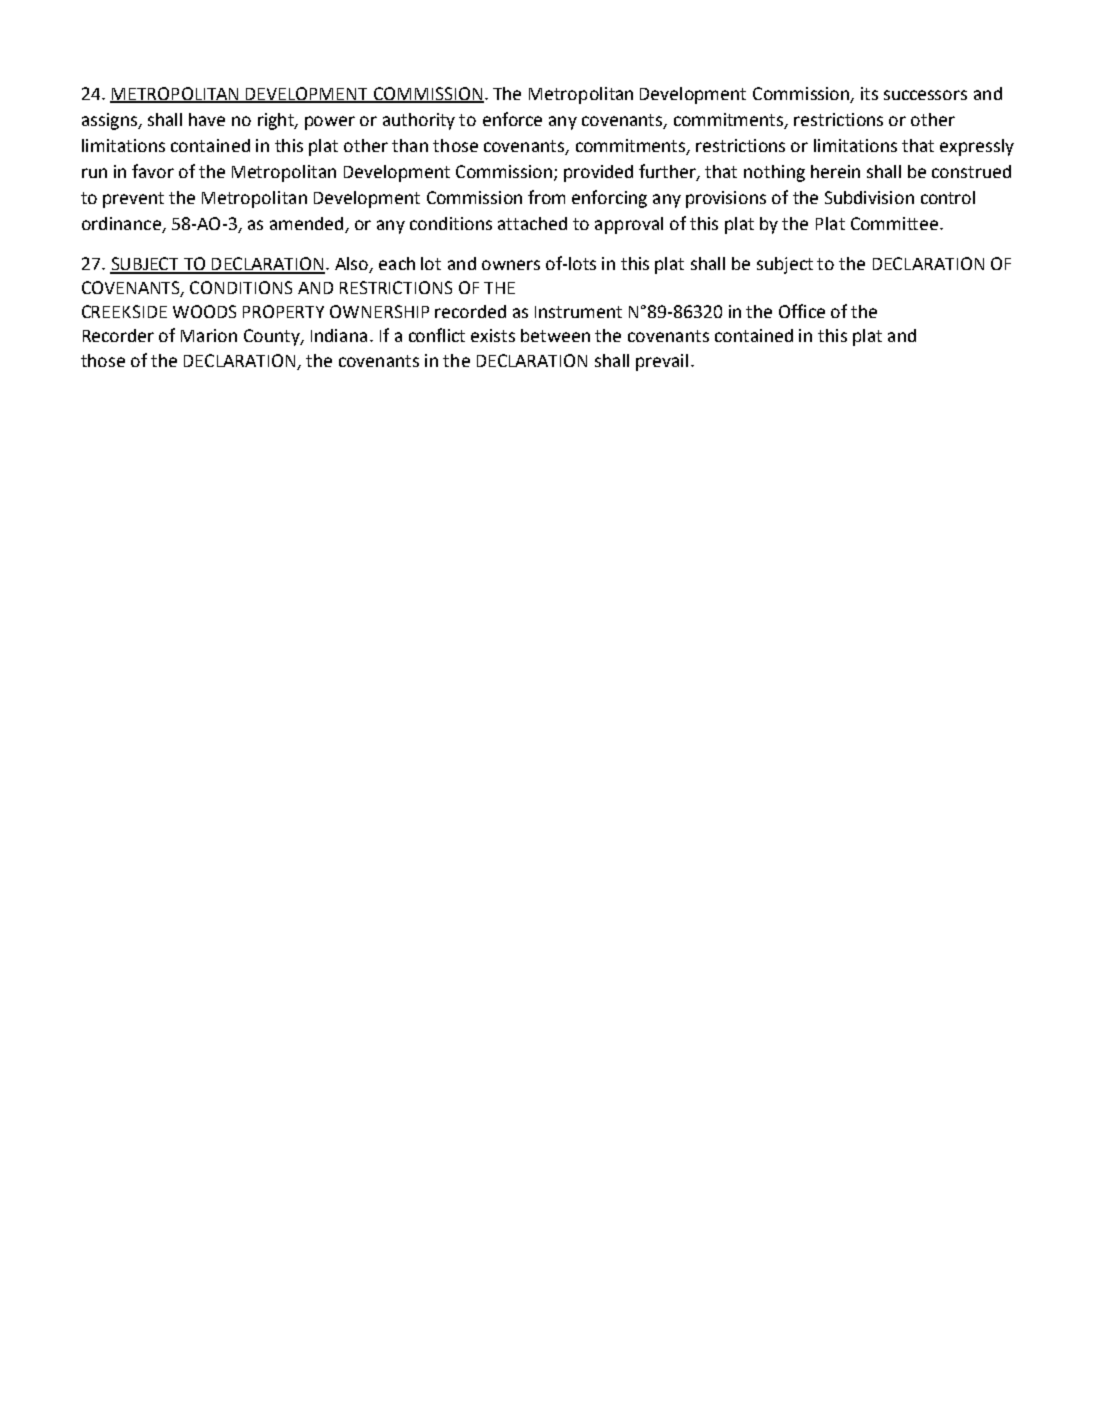  I want to click on herein, so click(835, 171).
